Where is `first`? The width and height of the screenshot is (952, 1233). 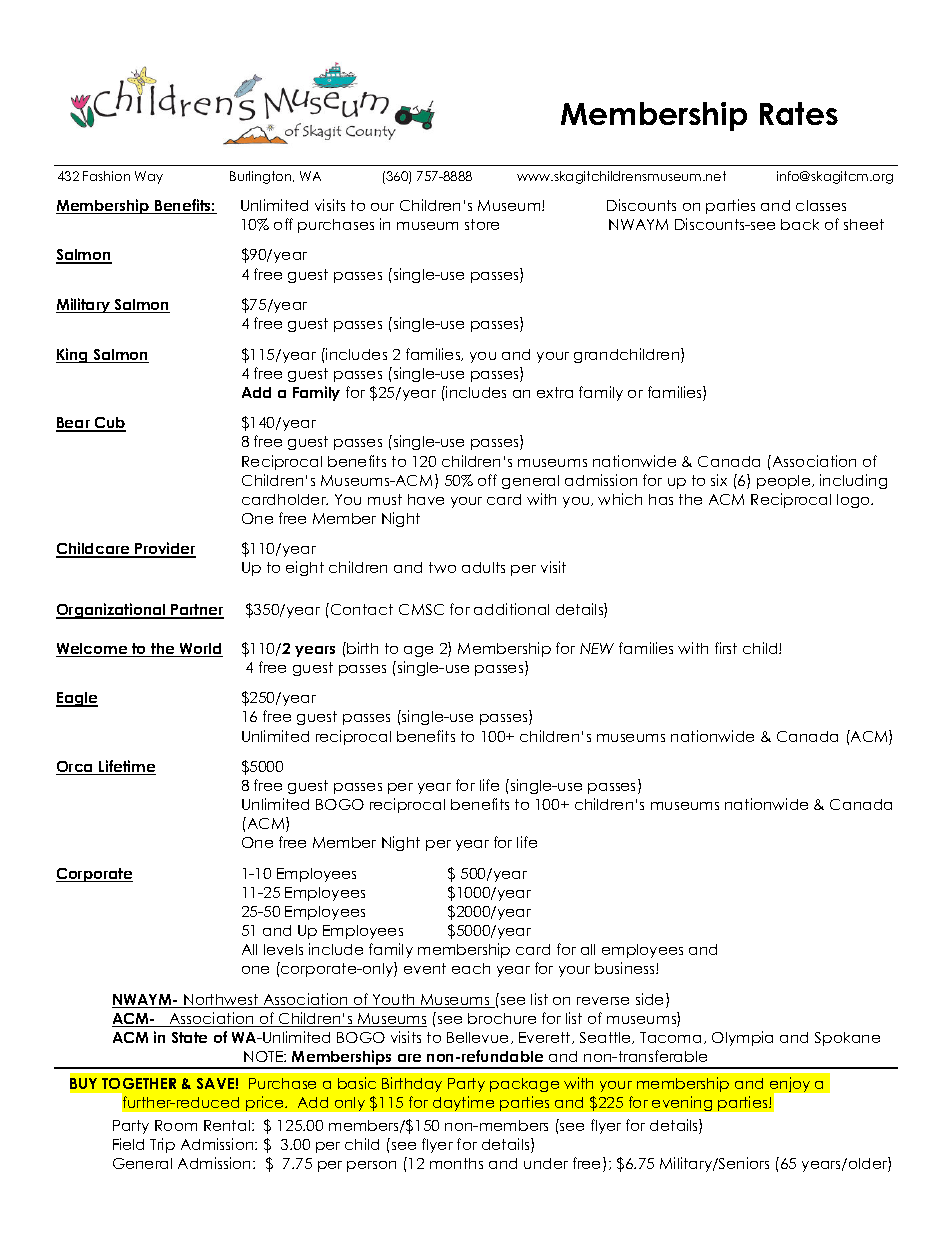 first is located at coordinates (726, 648).
